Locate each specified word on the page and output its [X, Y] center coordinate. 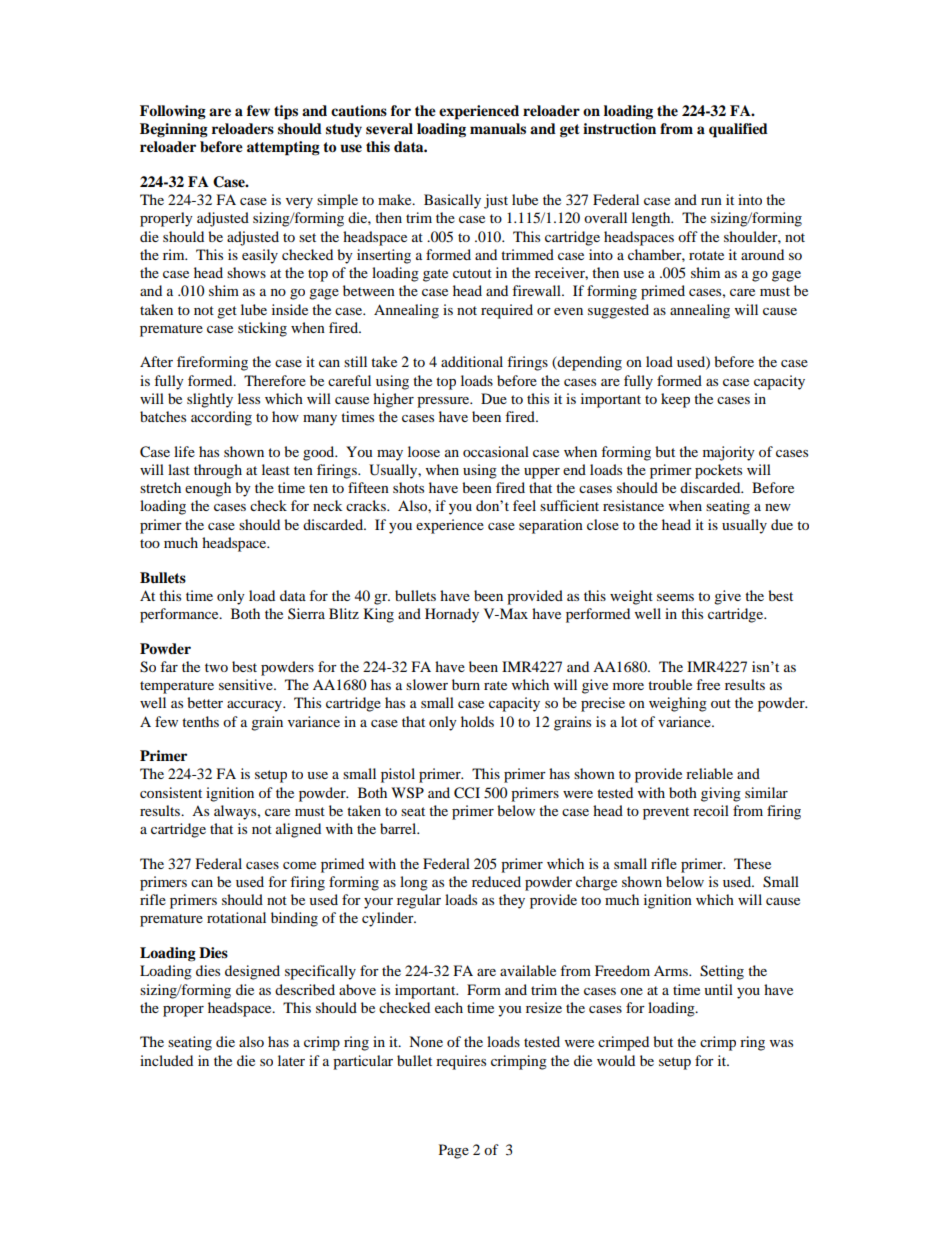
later [291, 1060]
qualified [738, 130]
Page [454, 1151]
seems [675, 597]
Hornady [452, 615]
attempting [283, 148]
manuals [498, 129]
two [216, 667]
